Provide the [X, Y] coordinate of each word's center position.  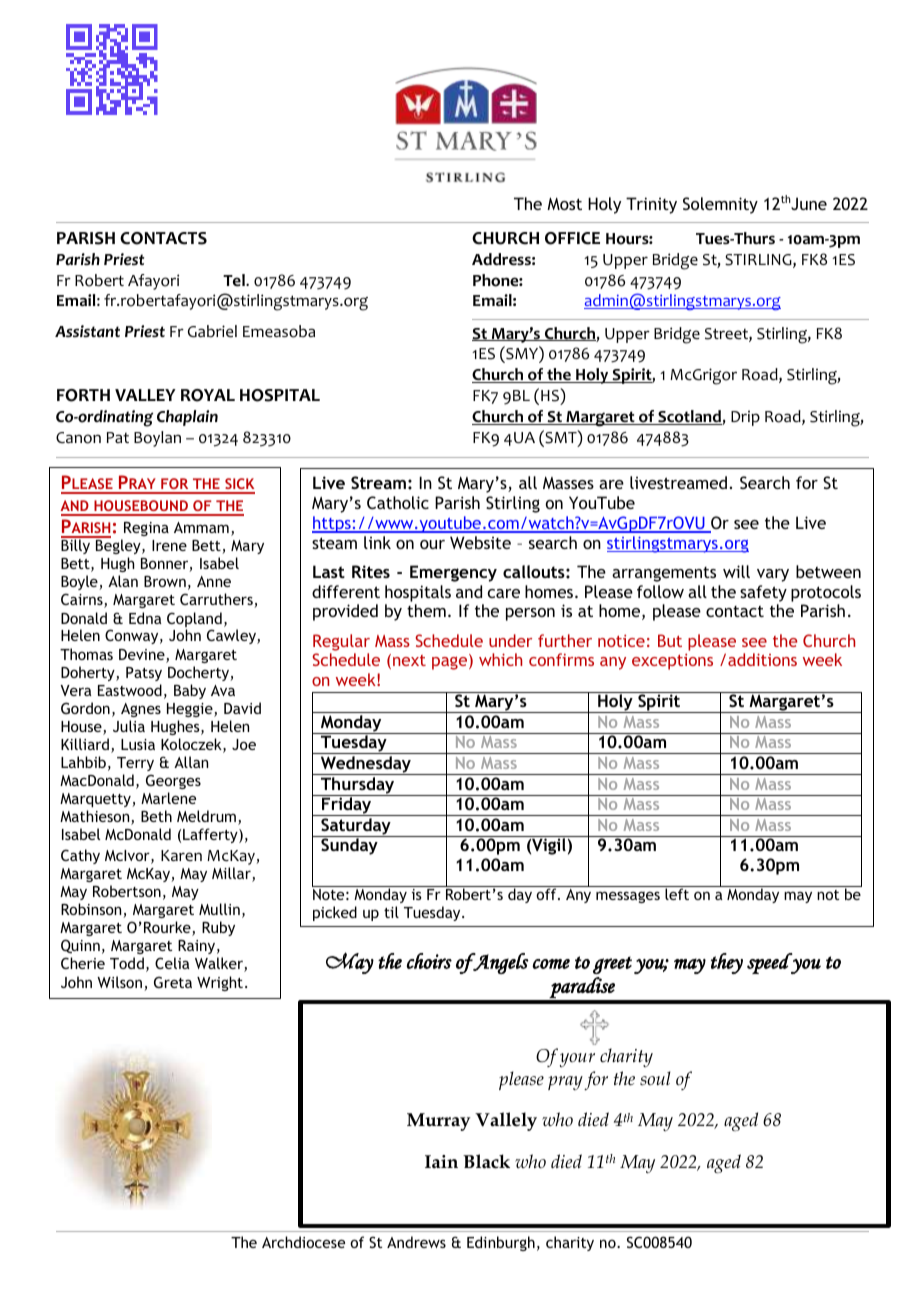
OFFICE [572, 238]
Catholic [398, 502]
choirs [429, 961]
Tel [235, 280]
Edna [145, 618]
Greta [173, 982]
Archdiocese [303, 1242]
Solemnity [720, 205]
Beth [156, 816]
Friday [347, 805]
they [727, 963]
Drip [745, 418]
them [426, 610]
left [677, 893]
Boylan [157, 439]
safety [763, 593]
